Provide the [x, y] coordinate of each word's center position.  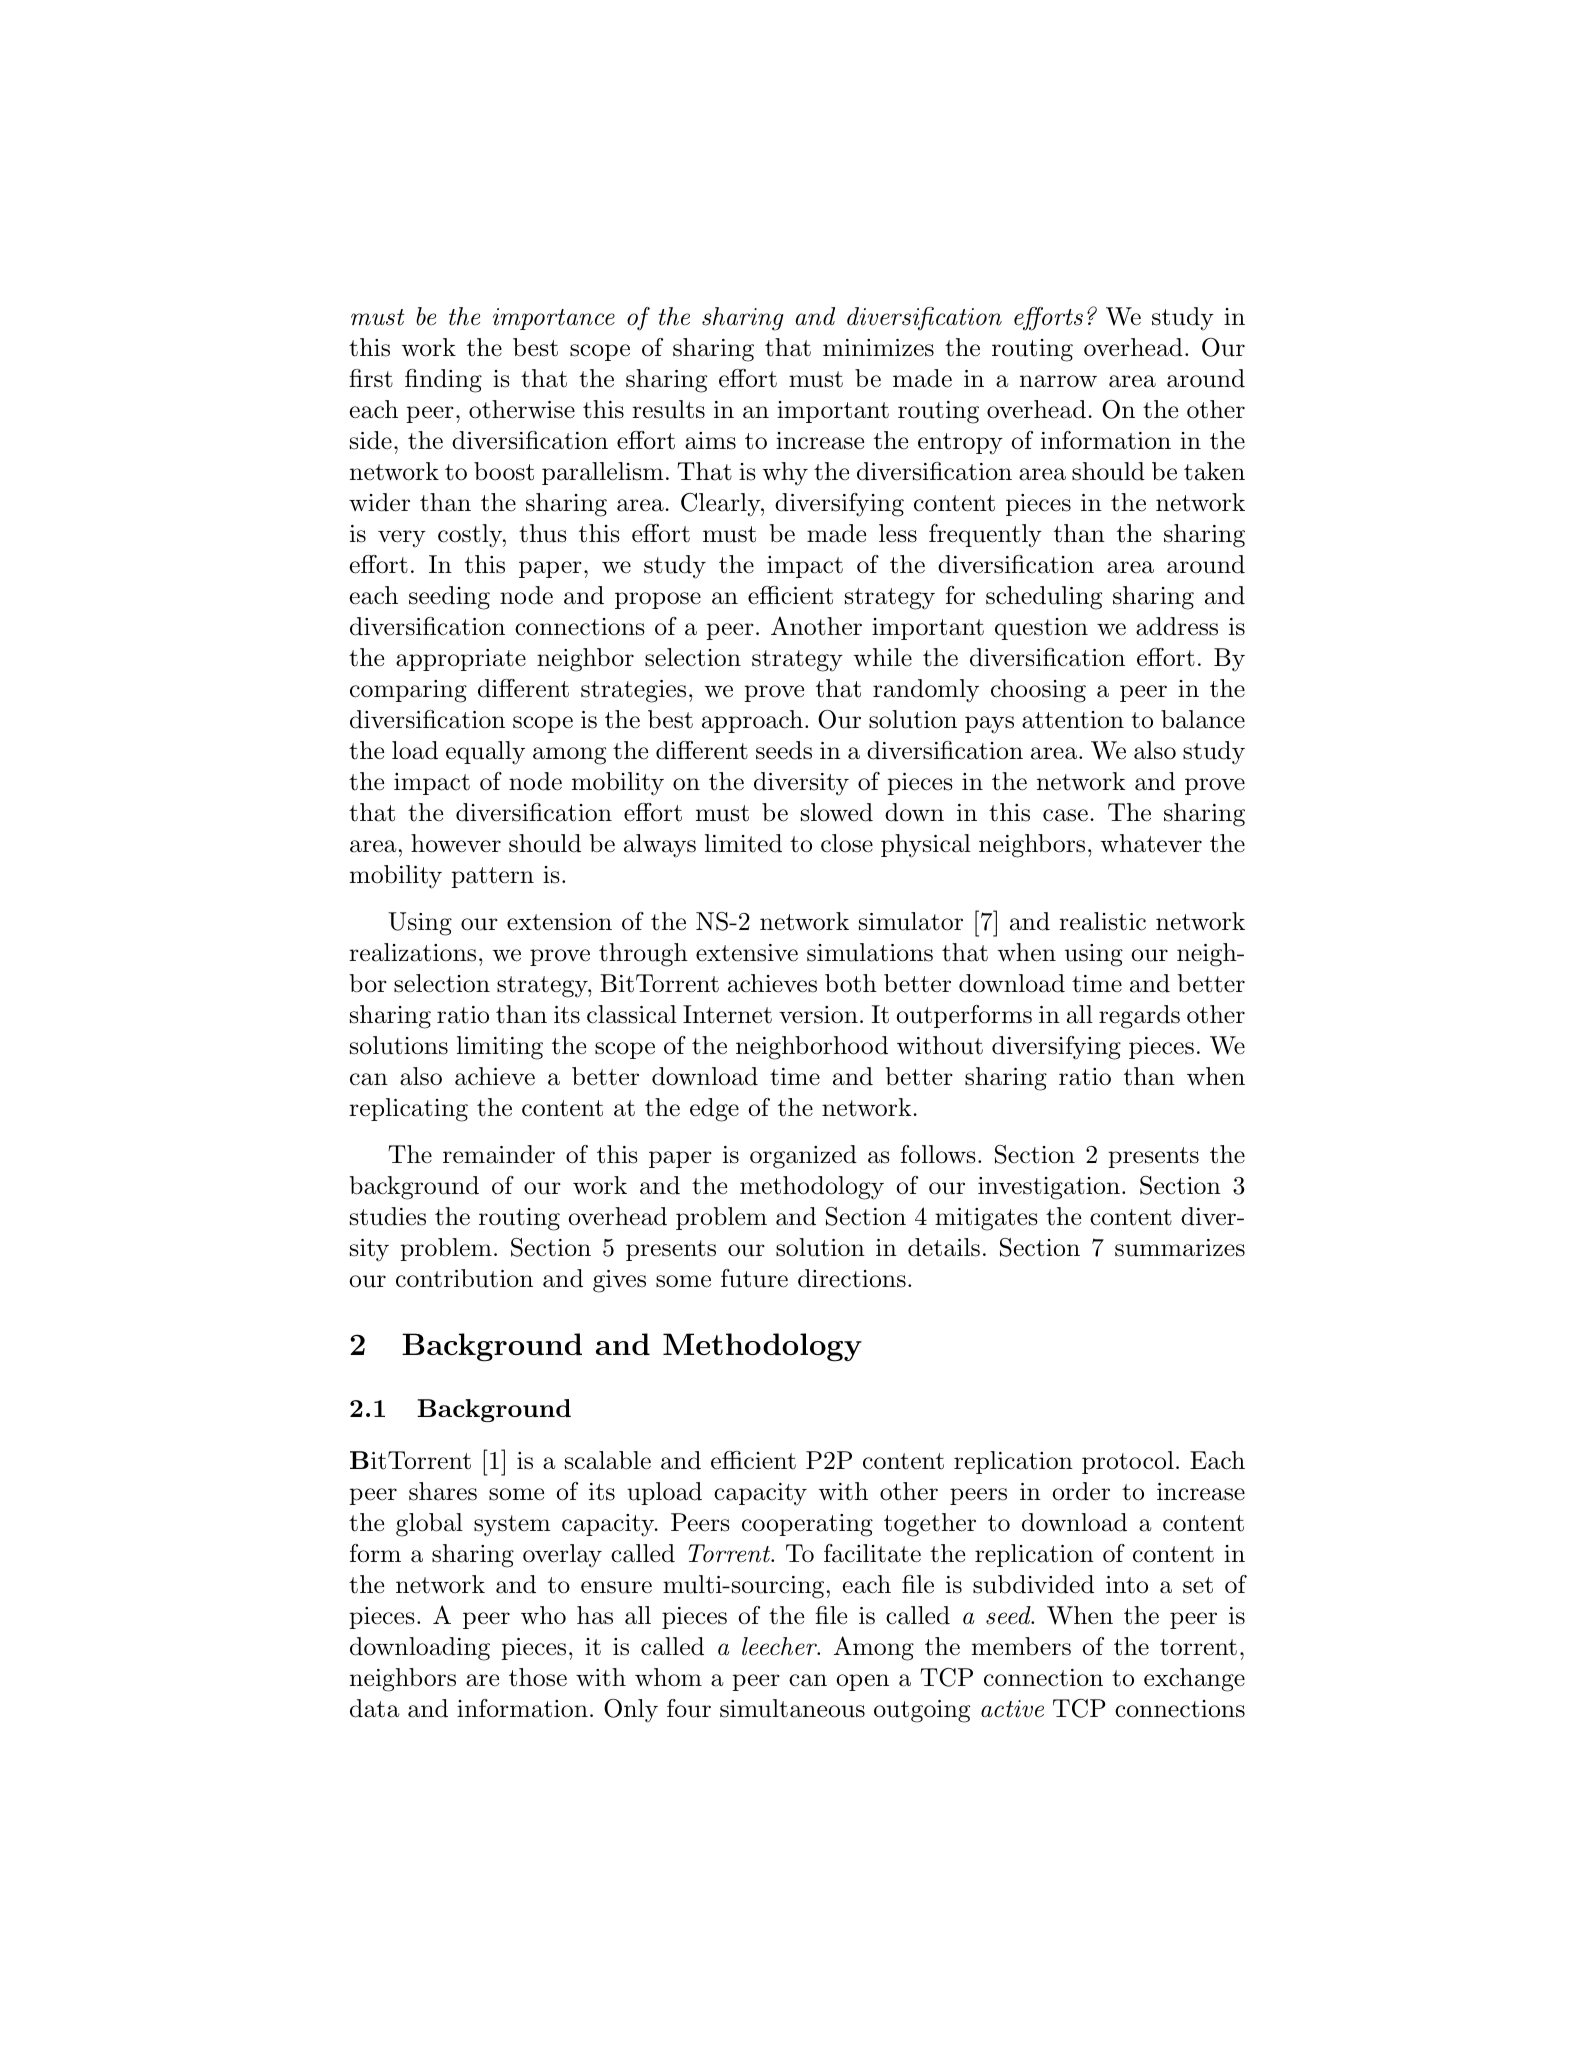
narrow [1058, 381]
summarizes [1180, 1248]
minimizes [878, 348]
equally [485, 753]
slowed [837, 812]
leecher [781, 1646]
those [538, 1677]
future [754, 1278]
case [1065, 815]
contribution [464, 1278]
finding [443, 381]
